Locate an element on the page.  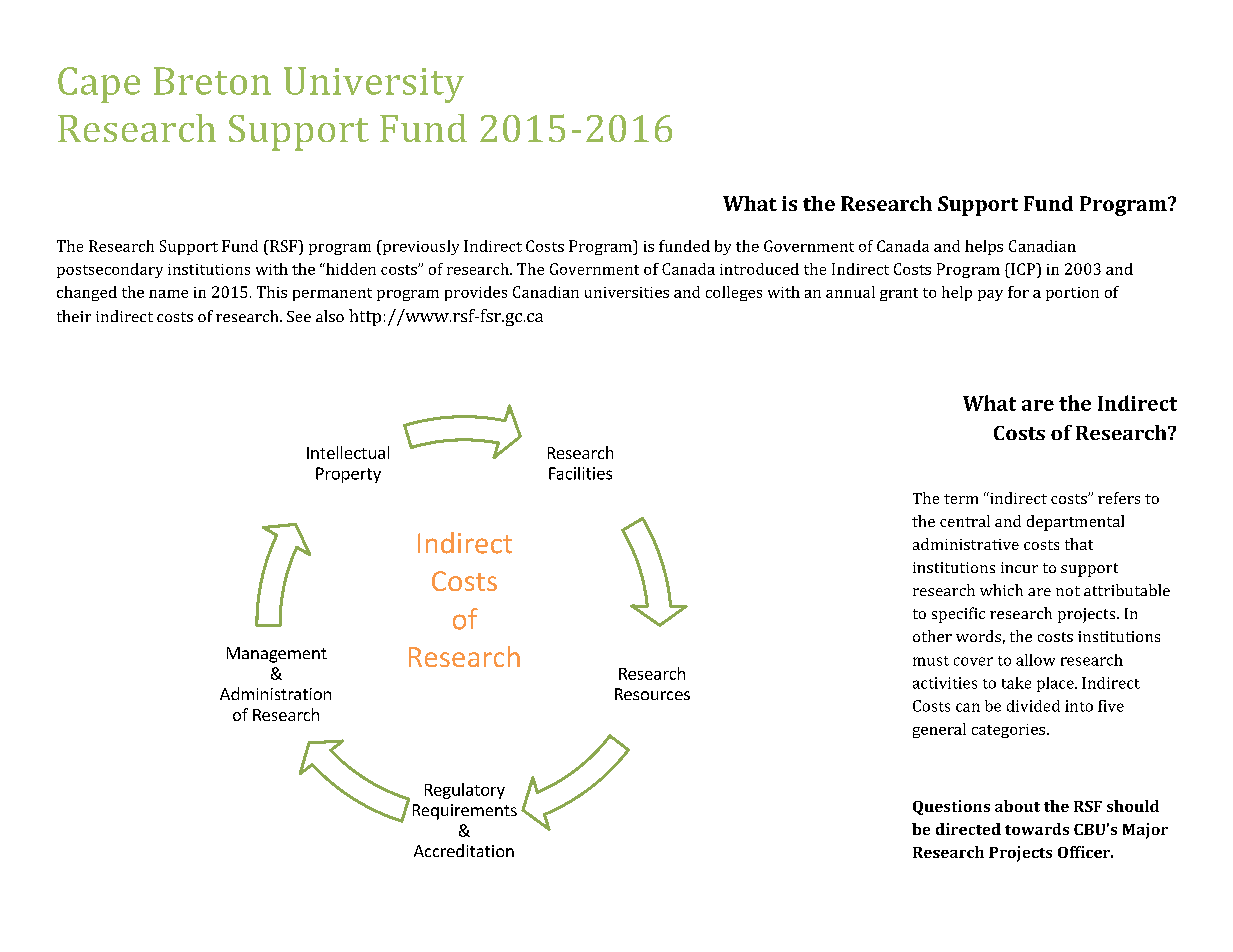
University is located at coordinates (374, 85).
